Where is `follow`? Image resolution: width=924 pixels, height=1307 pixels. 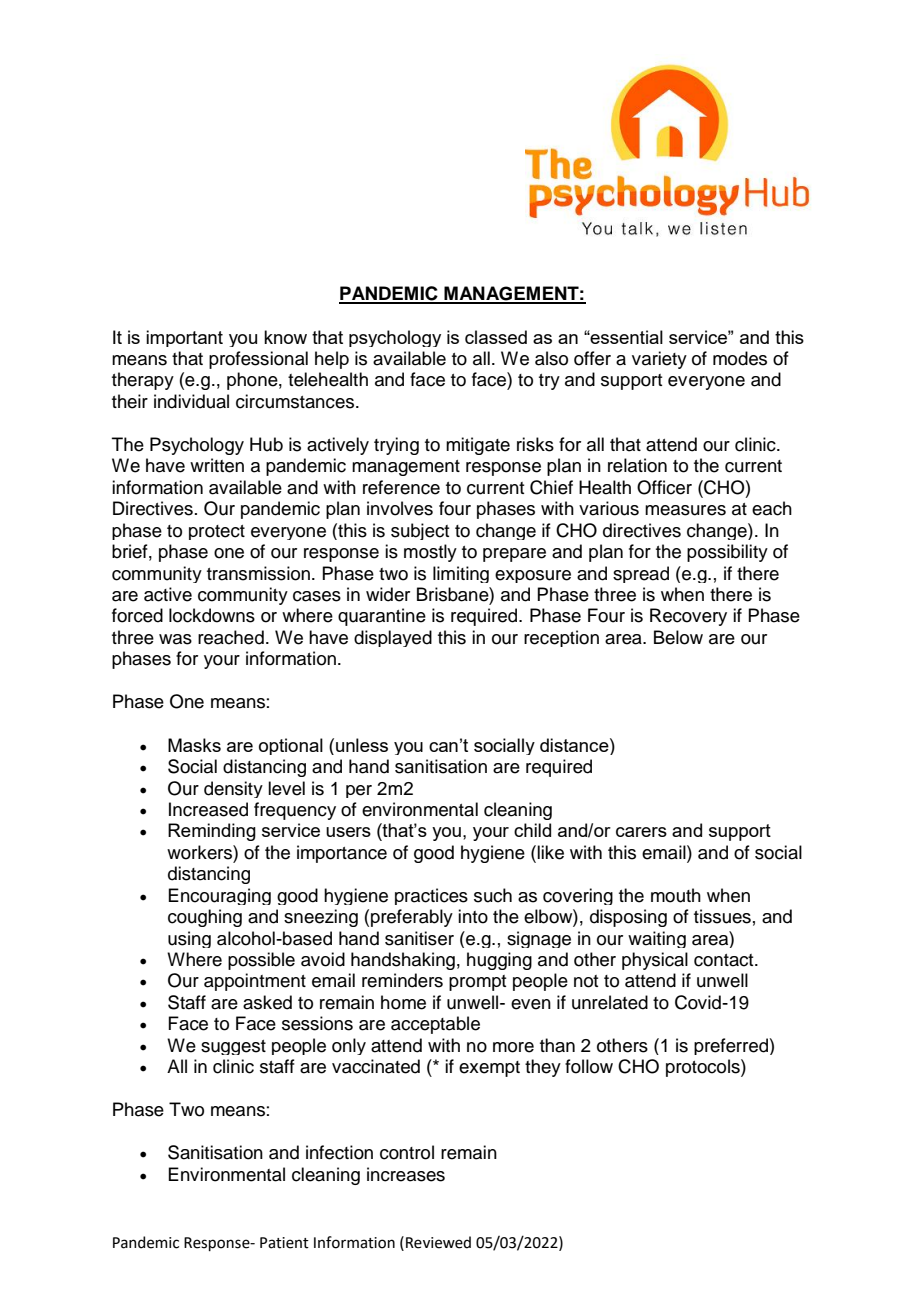
follow is located at coordinates (589, 1066).
